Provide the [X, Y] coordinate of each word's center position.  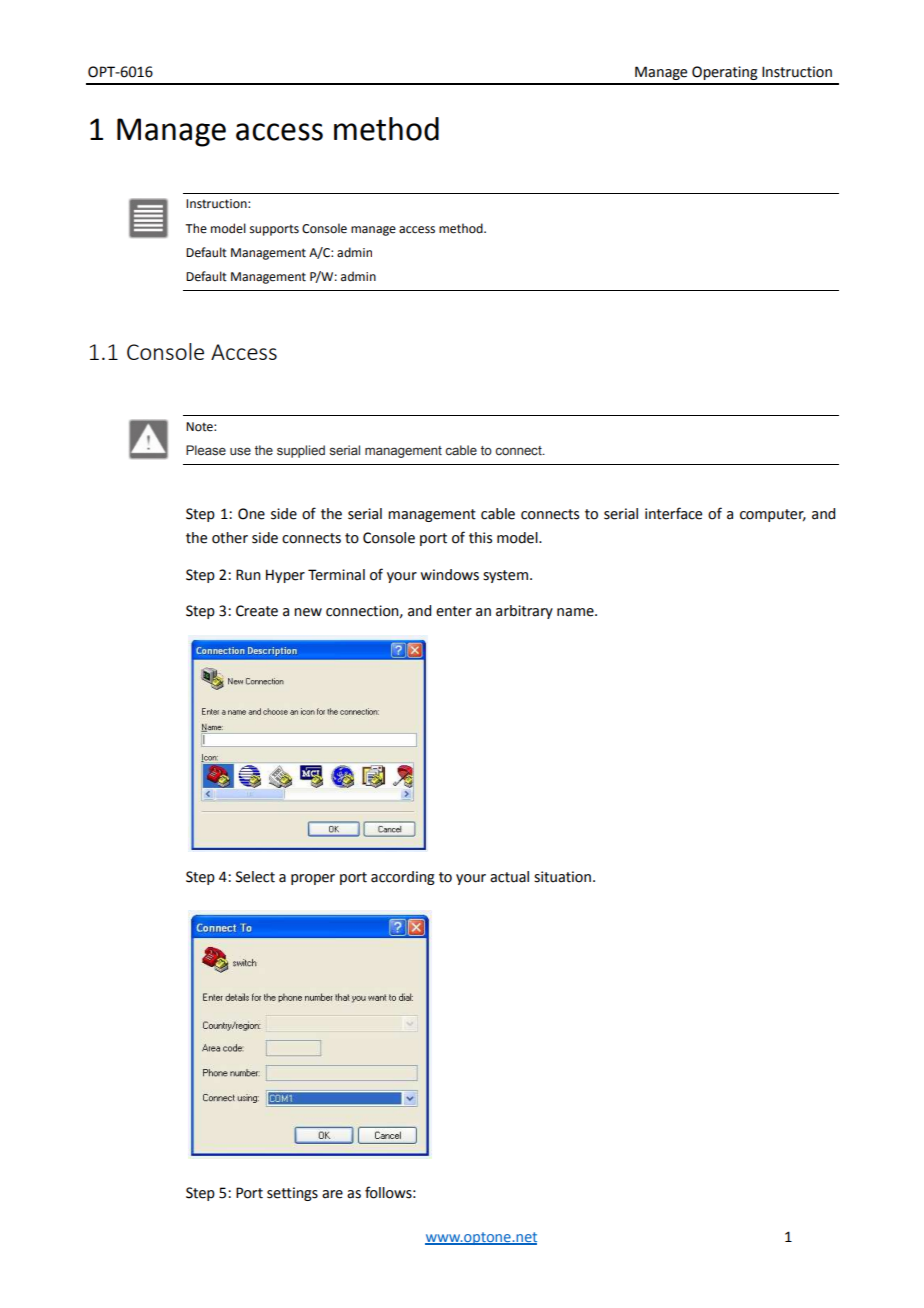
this [480, 538]
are [332, 1194]
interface [673, 513]
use [240, 451]
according [403, 878]
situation [562, 877]
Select [255, 877]
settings [292, 1194]
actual [509, 877]
